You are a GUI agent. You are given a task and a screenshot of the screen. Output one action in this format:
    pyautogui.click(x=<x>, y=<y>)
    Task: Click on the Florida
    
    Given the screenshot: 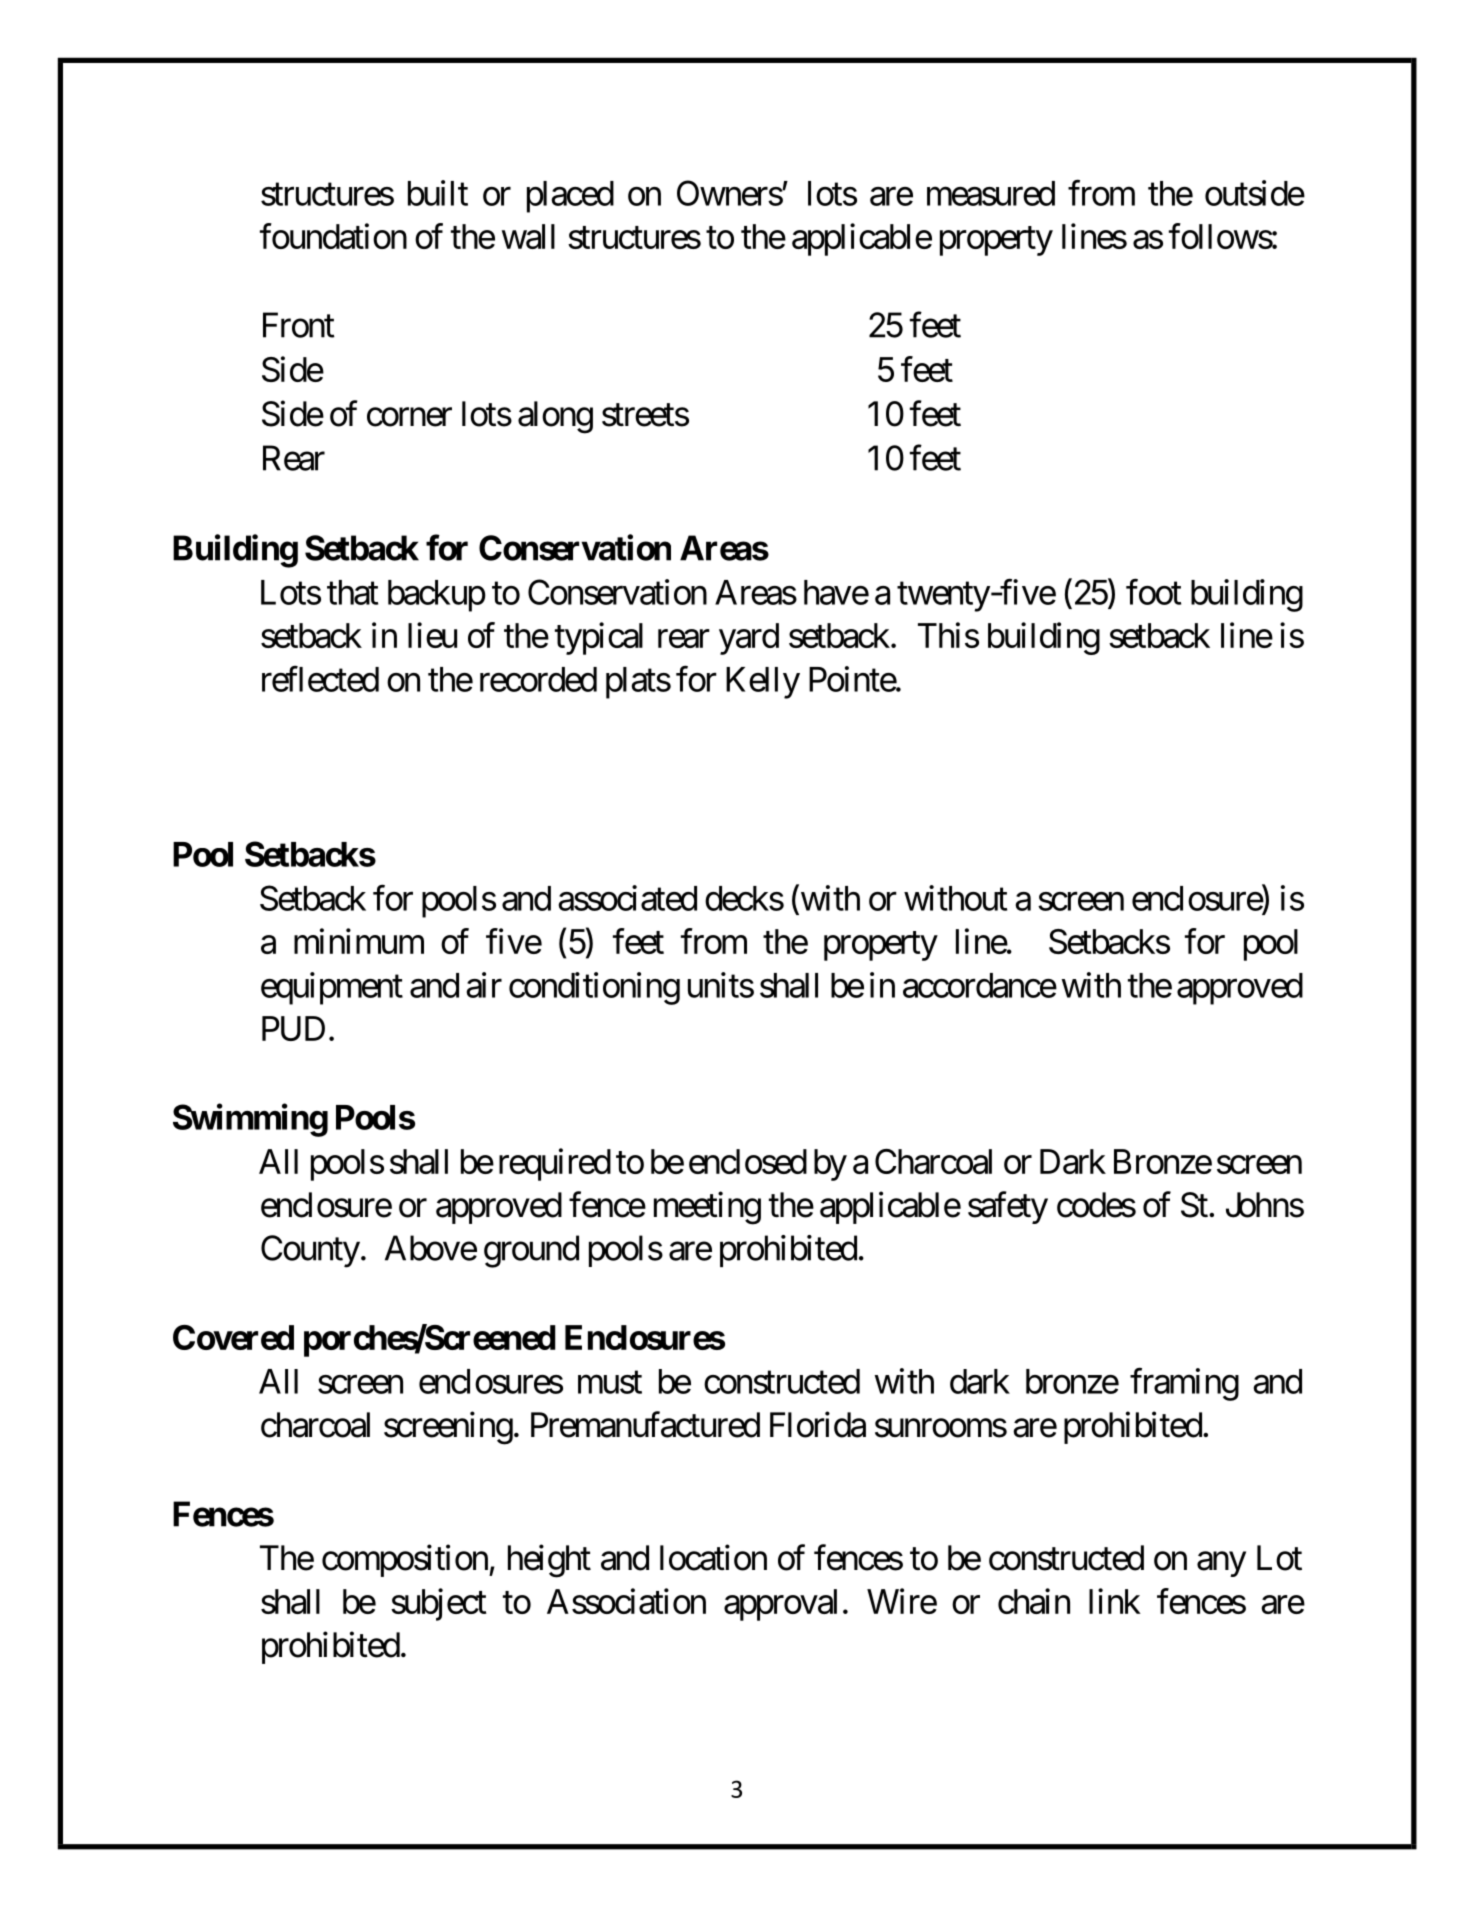 What is the action you would take?
    pyautogui.click(x=818, y=1424)
